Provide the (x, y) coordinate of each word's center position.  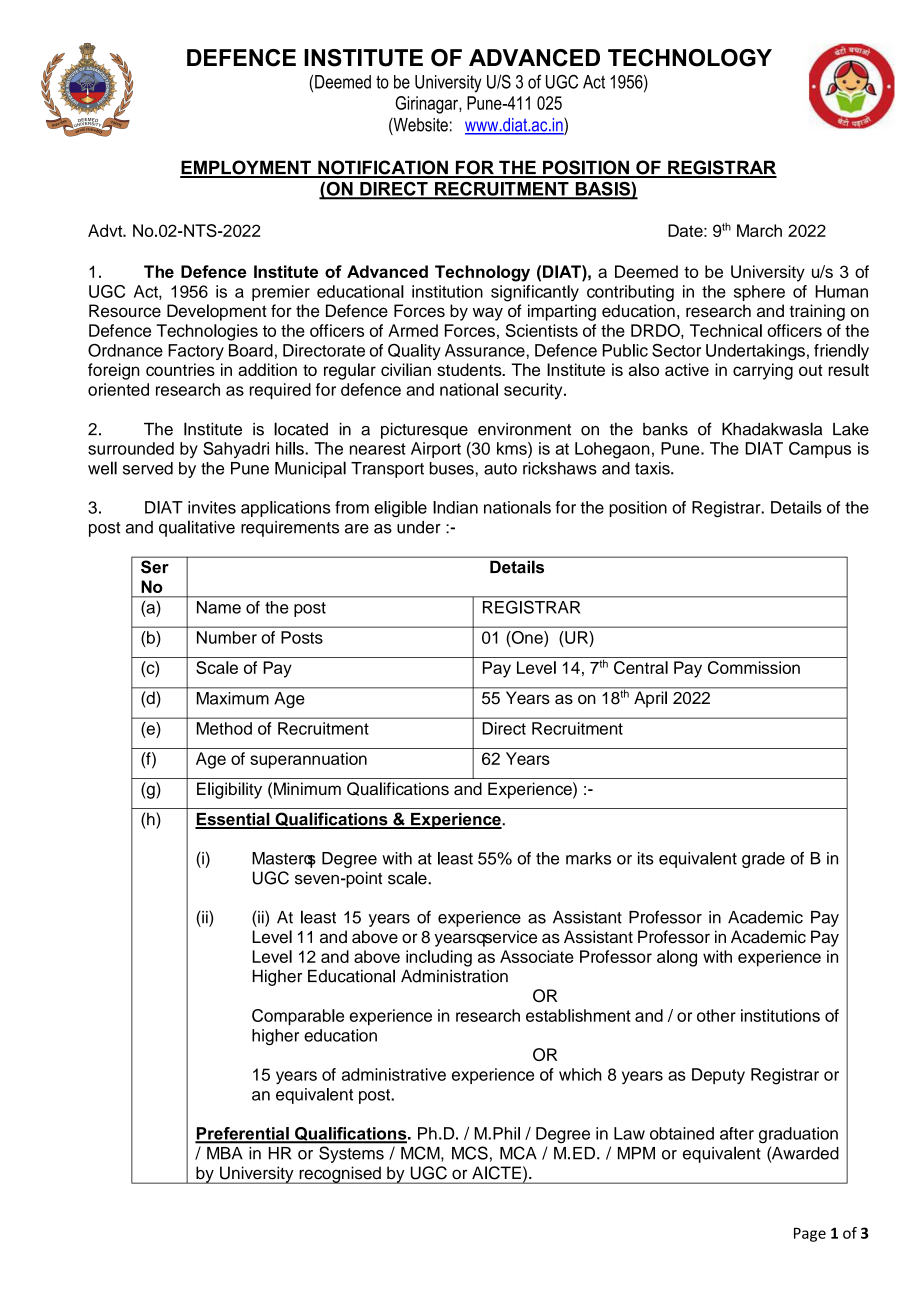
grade (763, 860)
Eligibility (229, 790)
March (759, 230)
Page (810, 1235)
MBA (224, 1153)
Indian (455, 507)
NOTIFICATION (383, 168)
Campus (820, 450)
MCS (470, 1153)
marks (588, 858)
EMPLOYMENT (246, 168)
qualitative (197, 528)
